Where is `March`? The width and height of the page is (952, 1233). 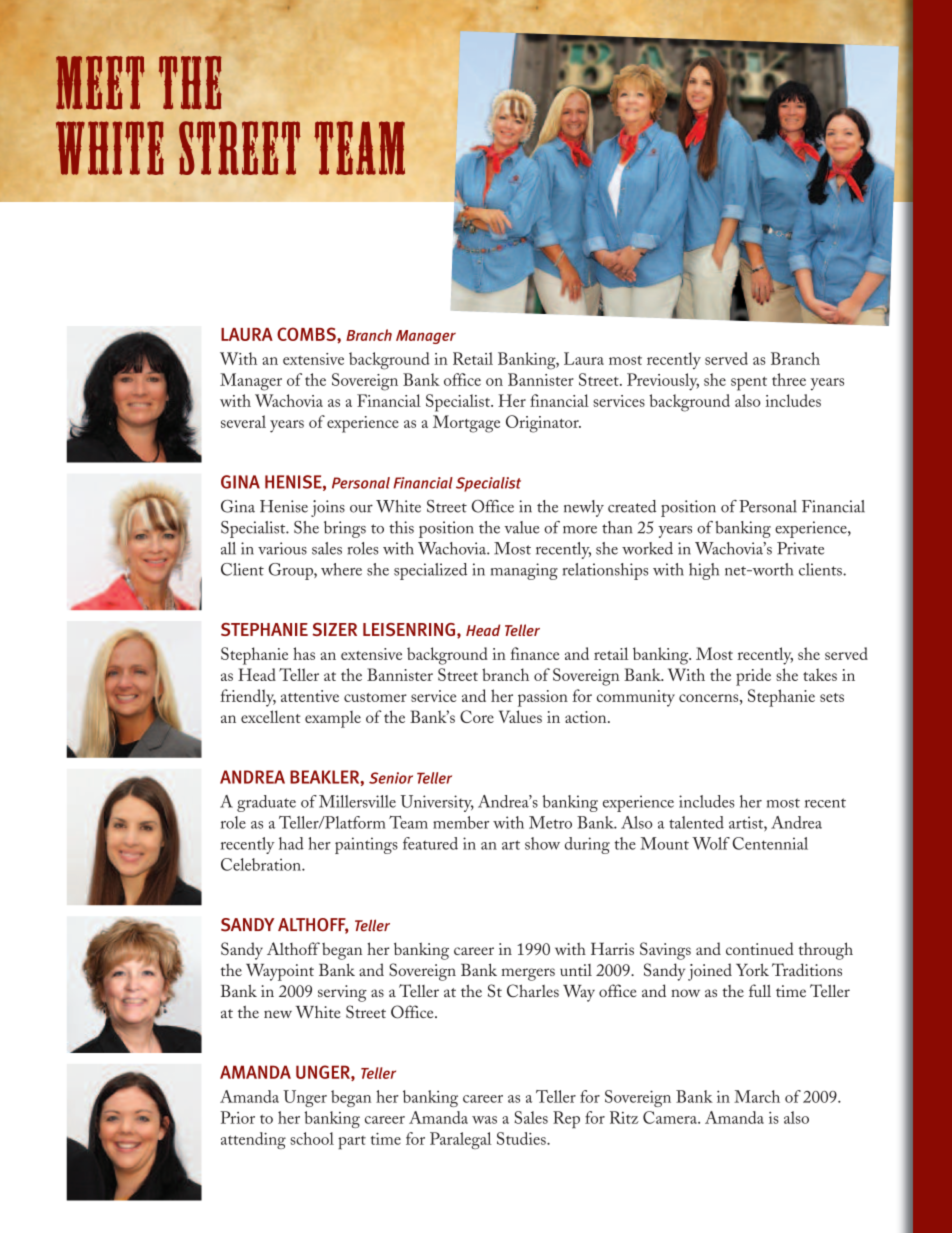
March is located at coordinates (757, 1096).
